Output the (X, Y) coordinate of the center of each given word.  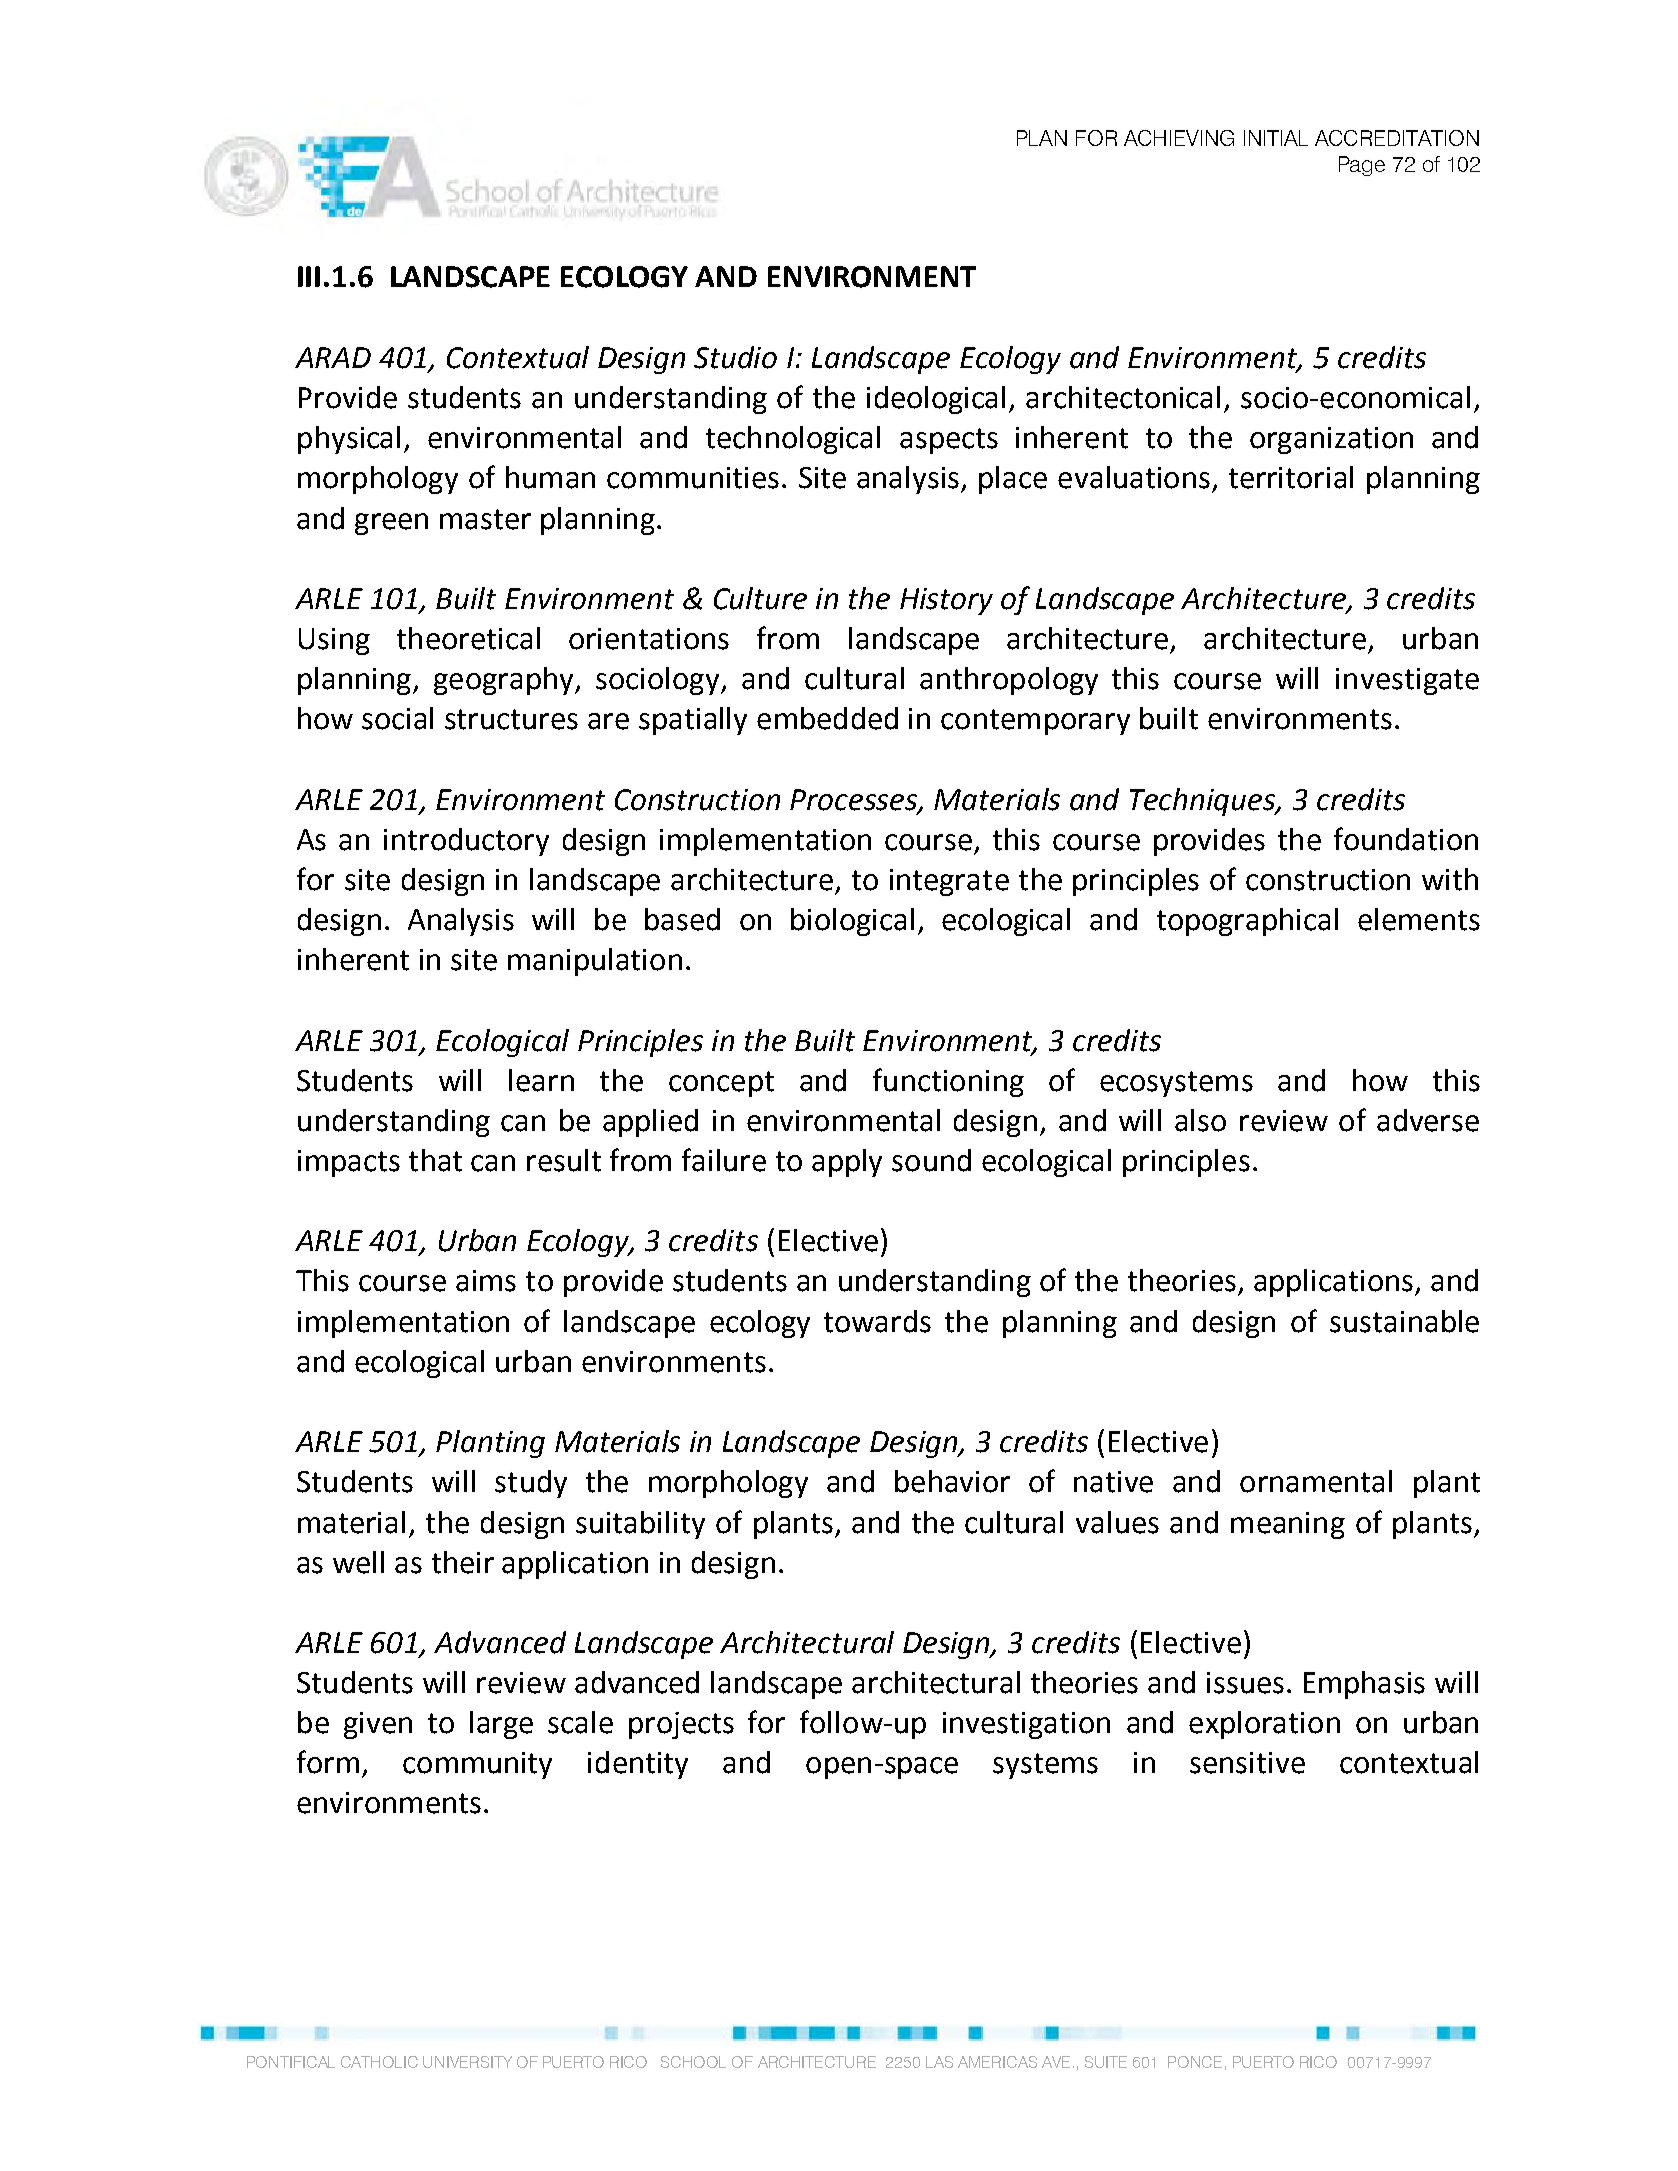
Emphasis (1364, 1685)
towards (877, 1321)
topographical (1247, 922)
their (463, 1562)
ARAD (333, 357)
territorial (1291, 477)
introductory (466, 842)
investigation (1026, 1725)
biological (852, 922)
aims (486, 1281)
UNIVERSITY (467, 2062)
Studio (735, 357)
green (391, 524)
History (946, 601)
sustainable (1404, 1321)
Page (1362, 166)
